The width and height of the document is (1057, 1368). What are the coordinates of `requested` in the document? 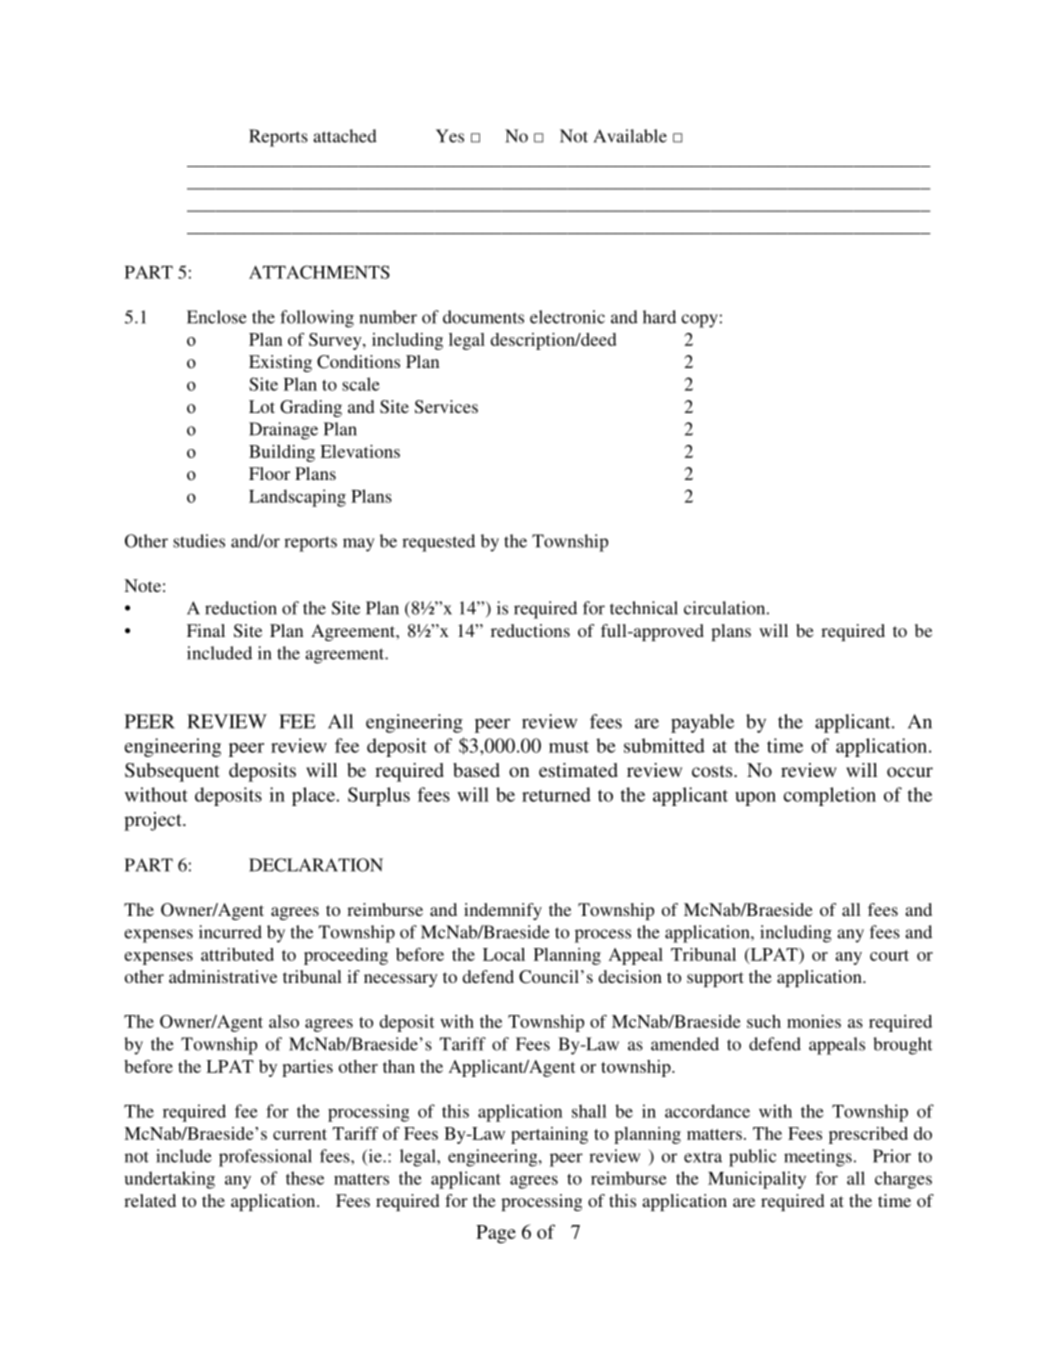 It's located at (438, 543).
